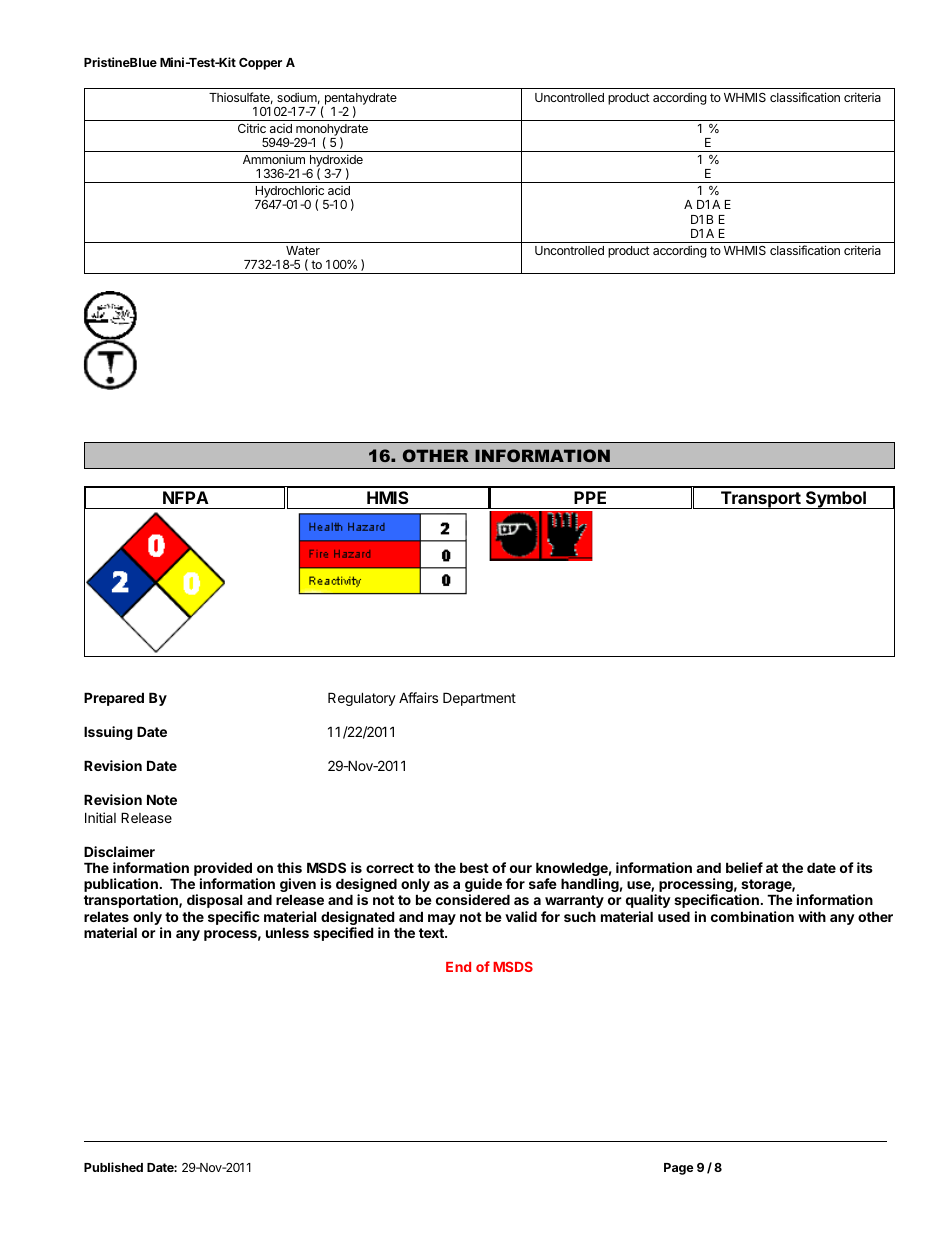 The image size is (952, 1233). Describe the element at coordinates (679, 1169) in the document. I see `Page` at that location.
